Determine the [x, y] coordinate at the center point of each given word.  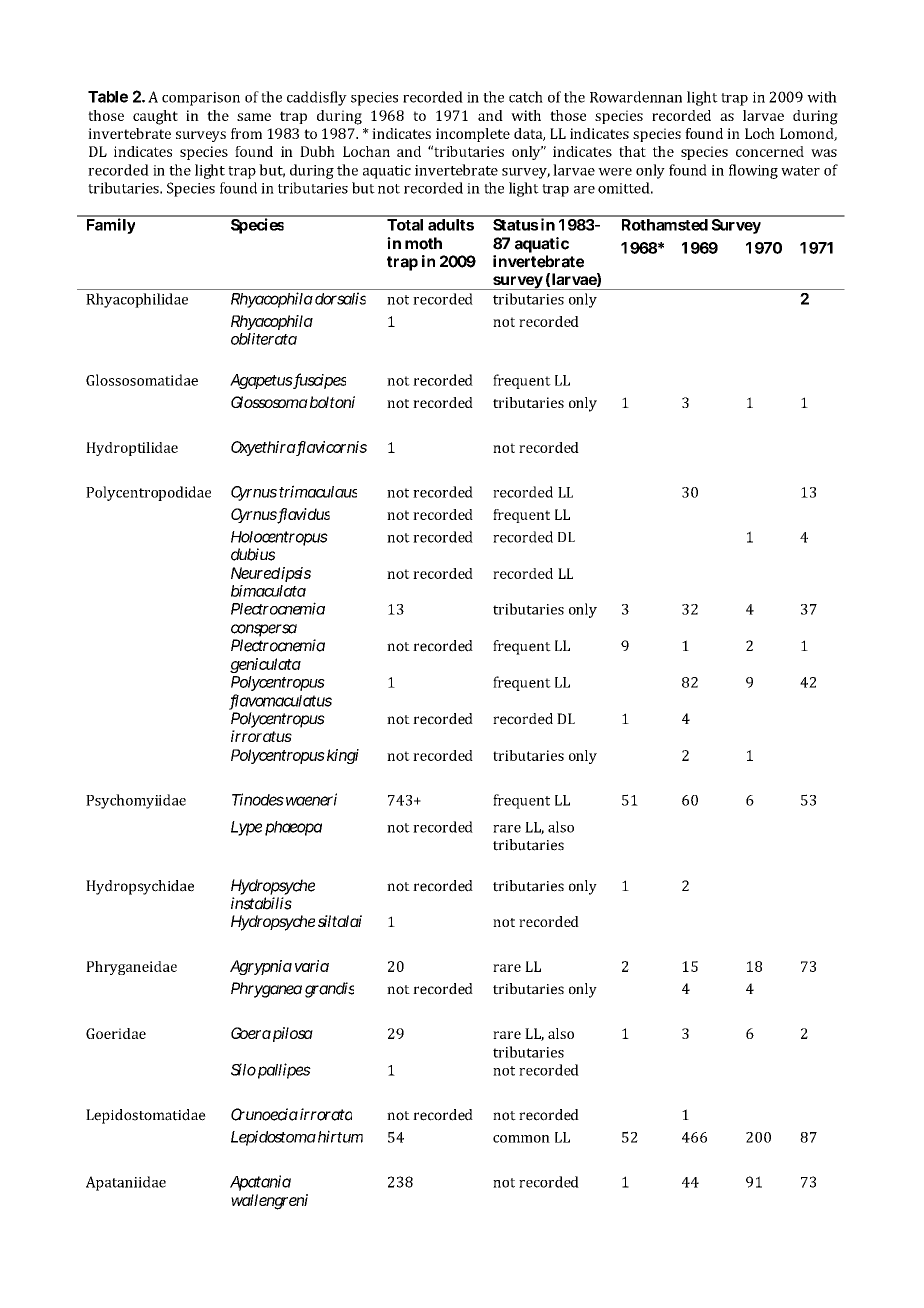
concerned [770, 151]
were [615, 172]
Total [406, 223]
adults [451, 223]
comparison [201, 99]
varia [312, 966]
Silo [243, 1069]
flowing [753, 171]
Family [111, 225]
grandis [329, 990]
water [800, 171]
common [521, 1139]
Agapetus [262, 381]
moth [423, 243]
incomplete [473, 135]
